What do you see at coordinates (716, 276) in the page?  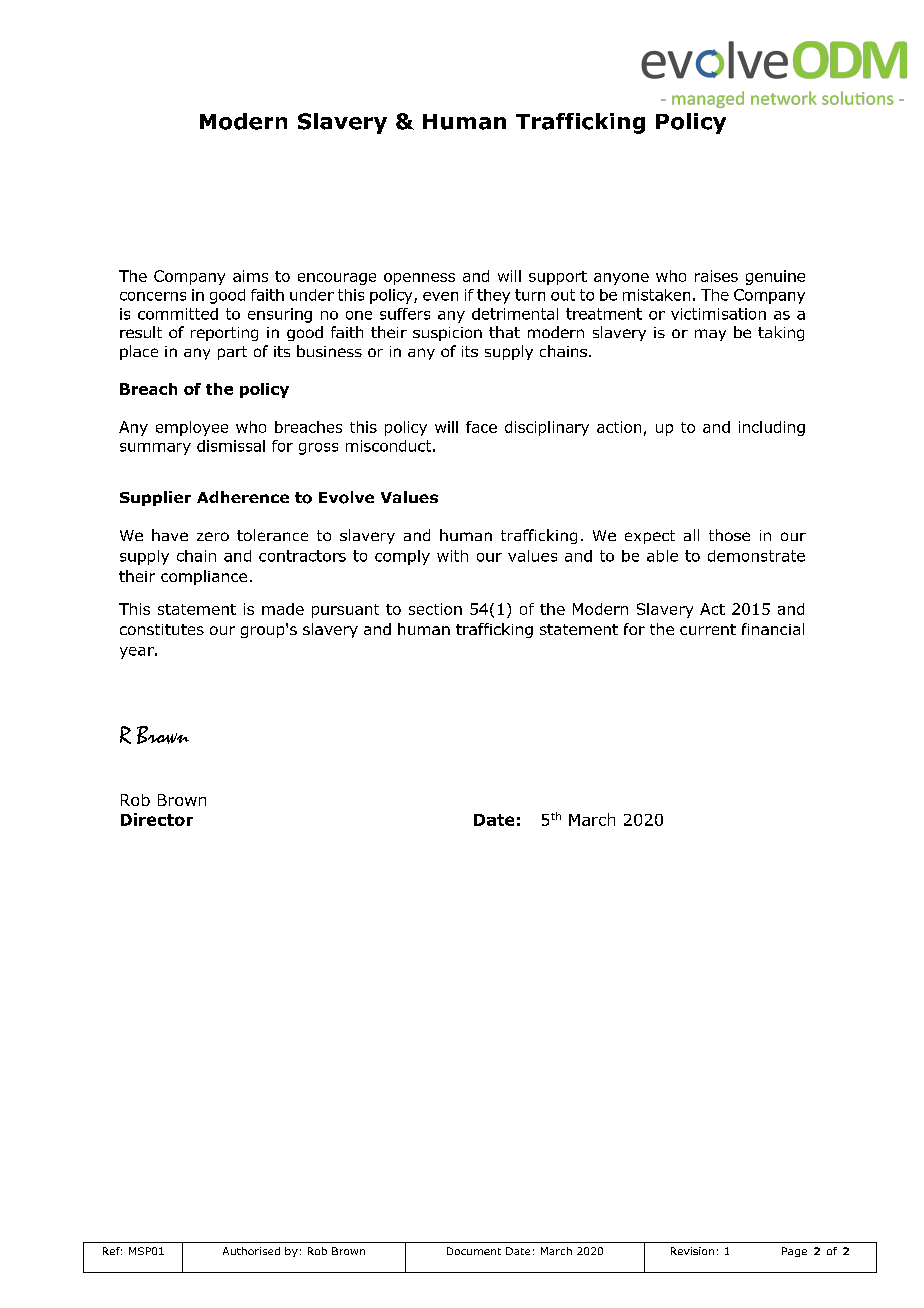 I see `raises` at bounding box center [716, 276].
